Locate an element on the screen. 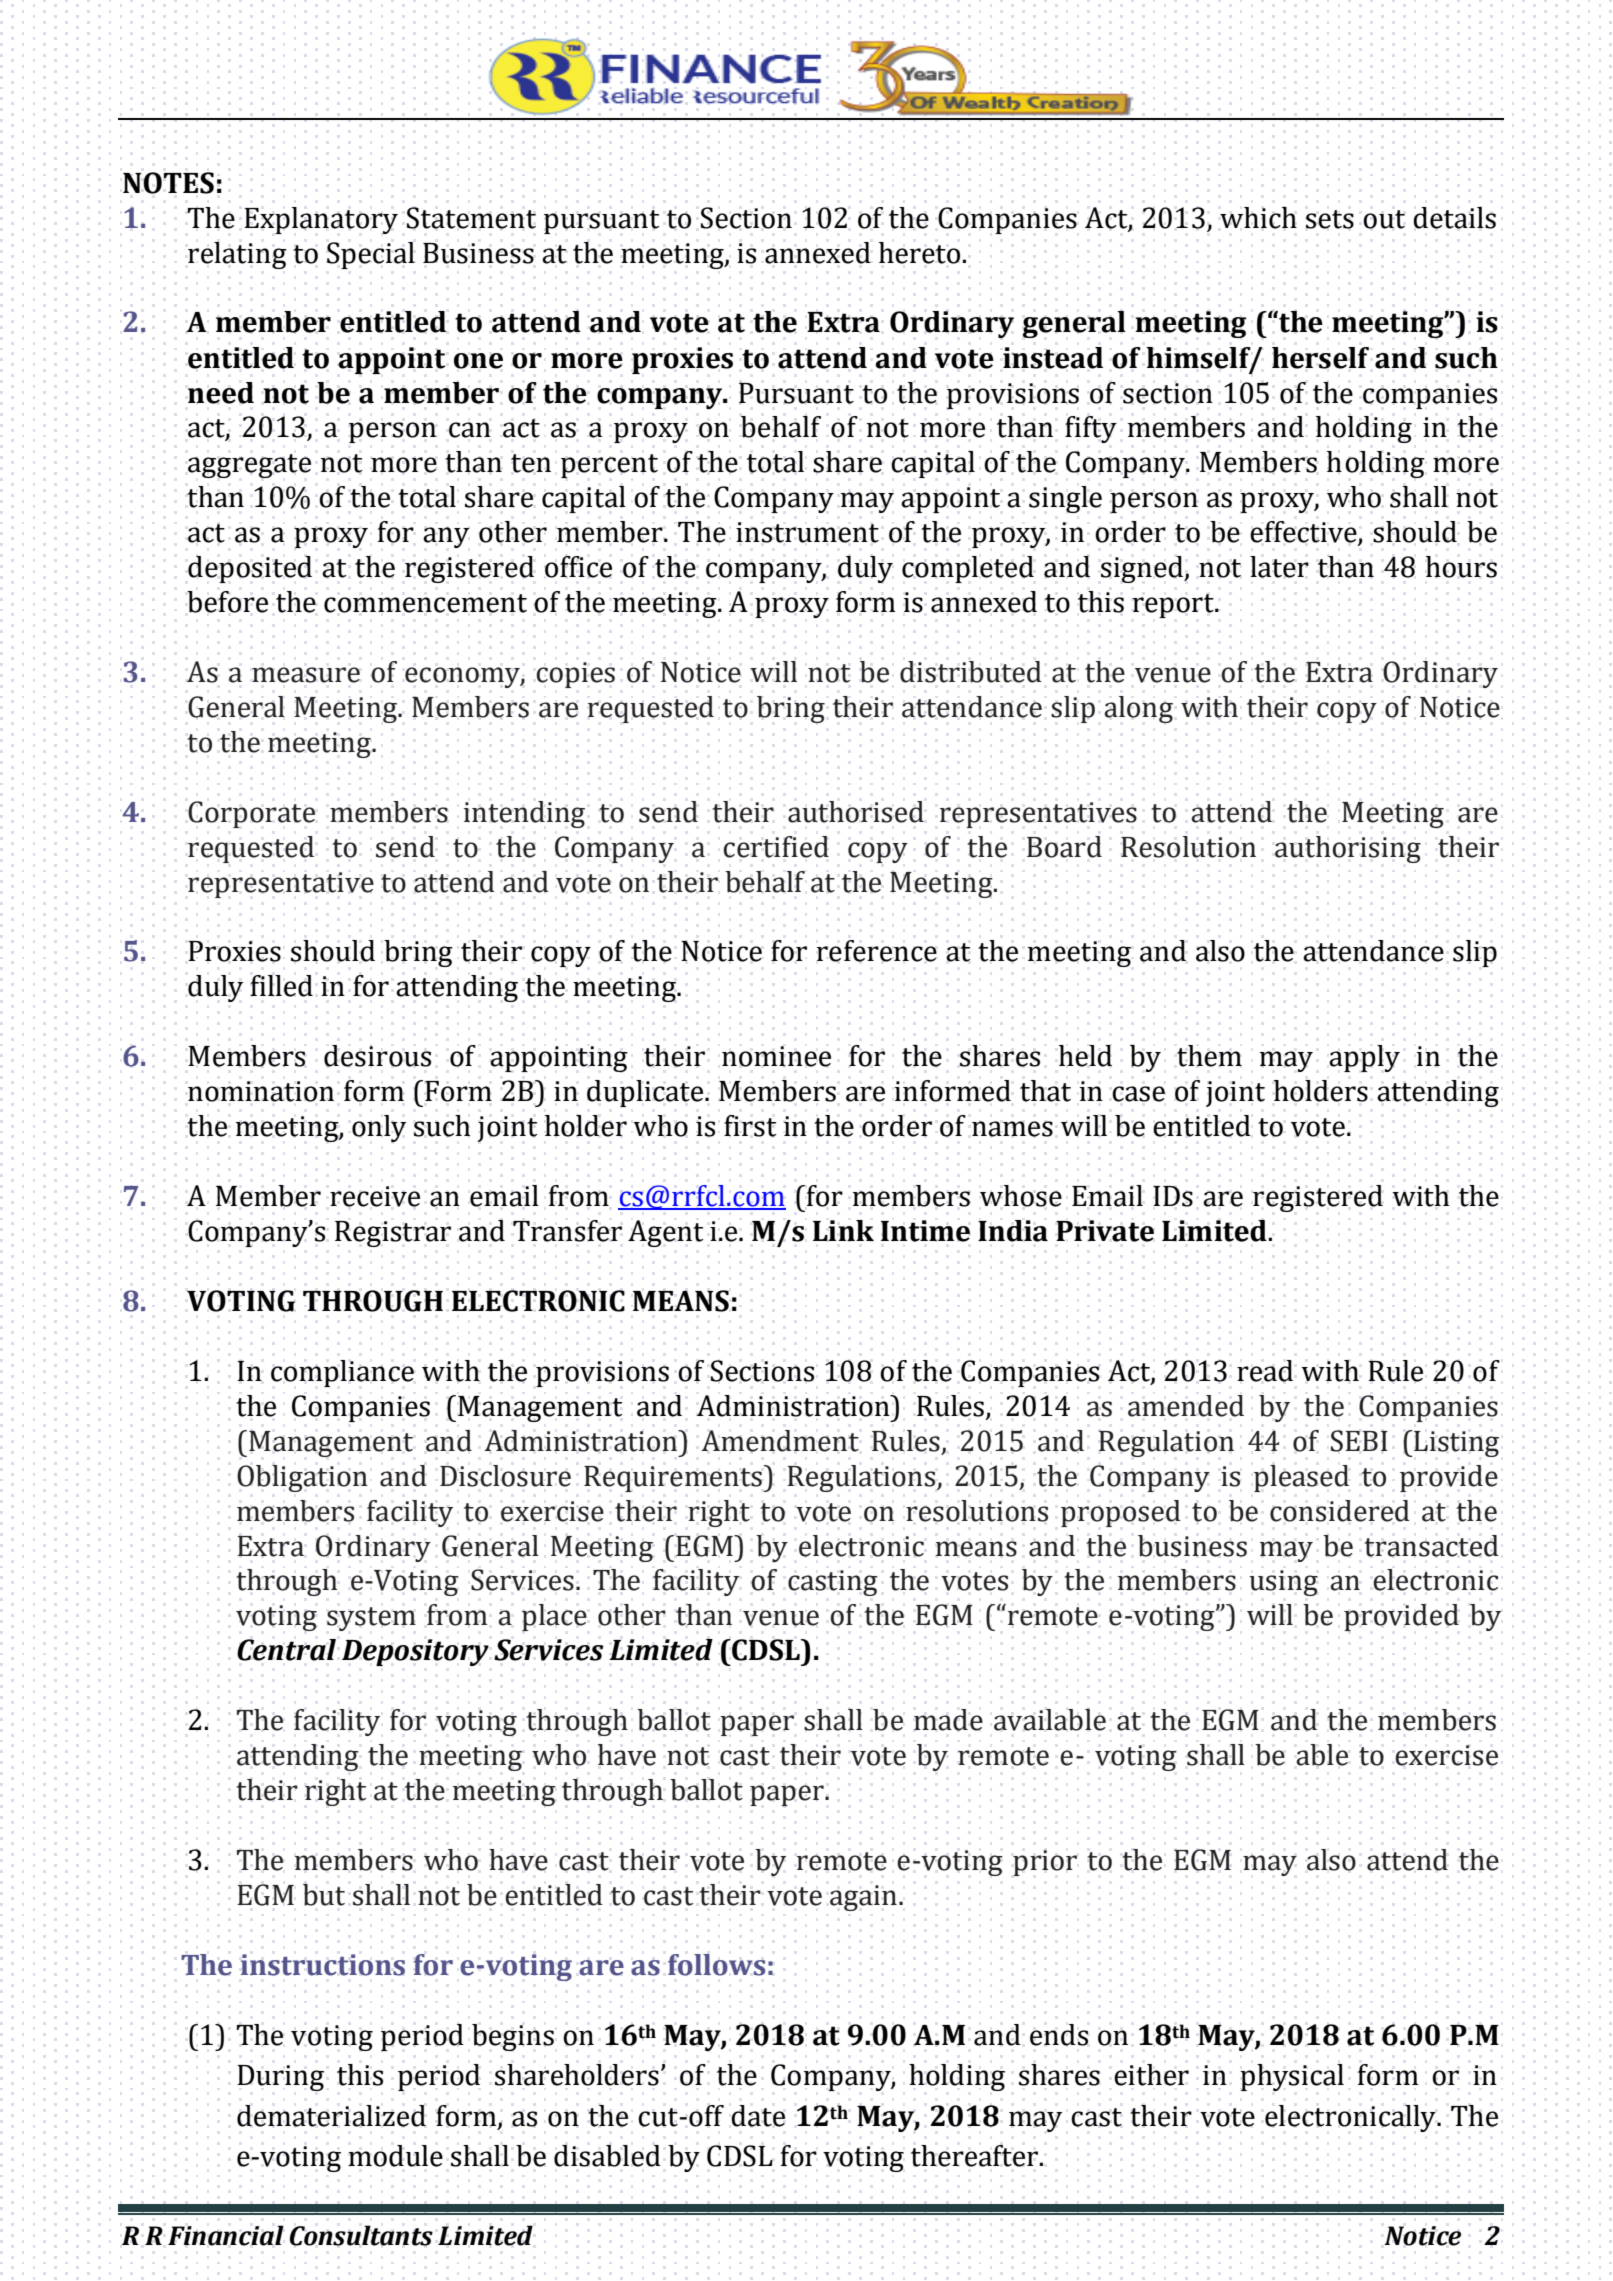  hereto is located at coordinates (921, 253).
